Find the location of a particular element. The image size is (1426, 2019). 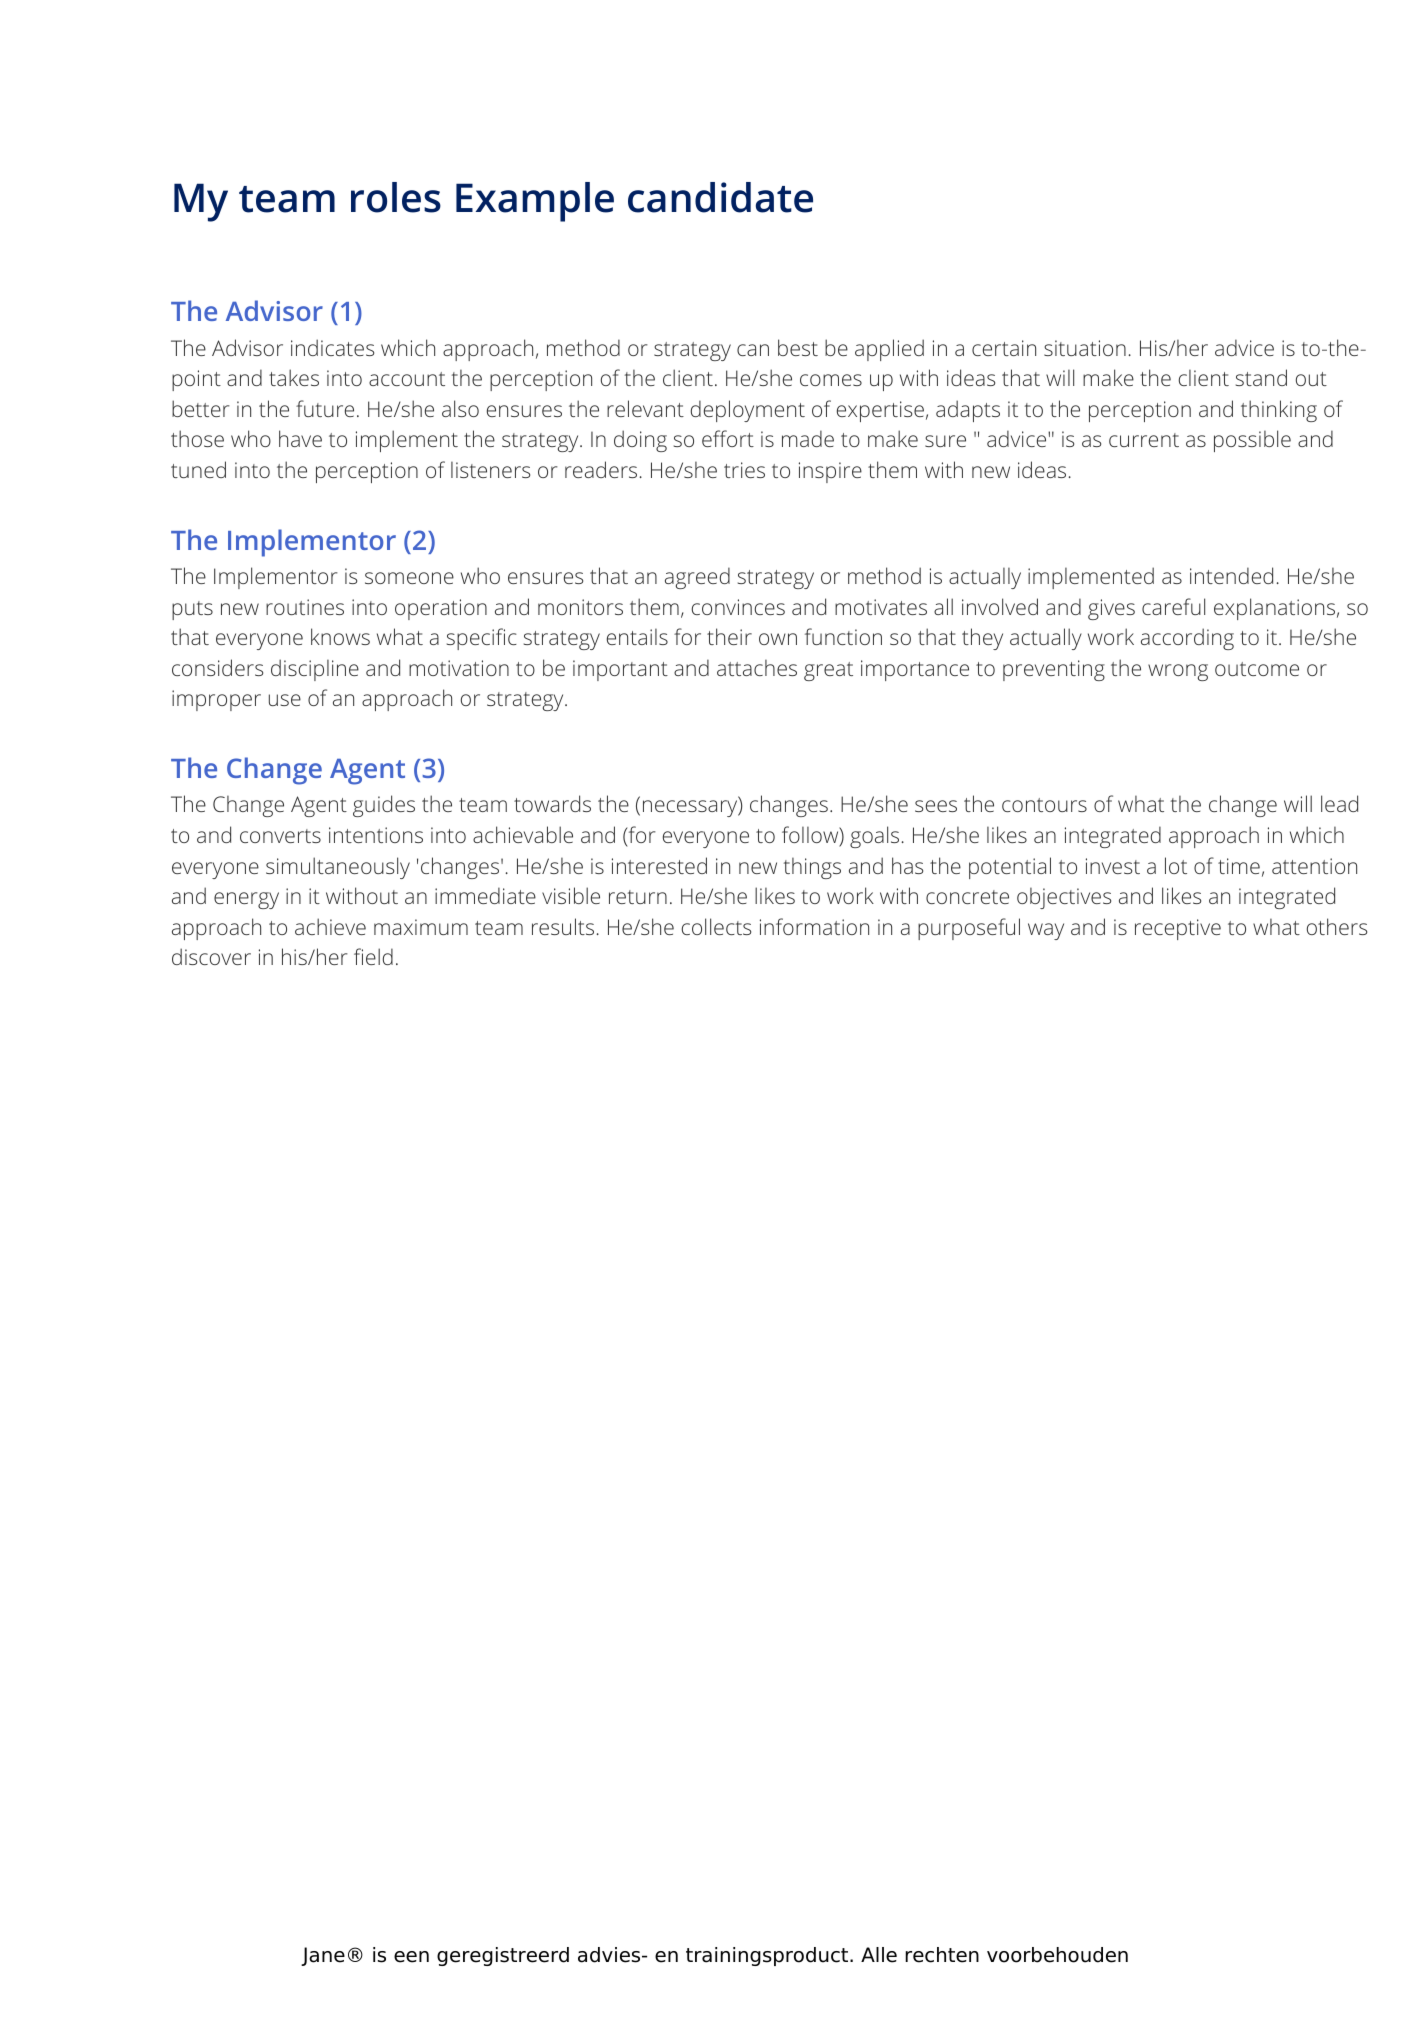

information is located at coordinates (814, 926).
